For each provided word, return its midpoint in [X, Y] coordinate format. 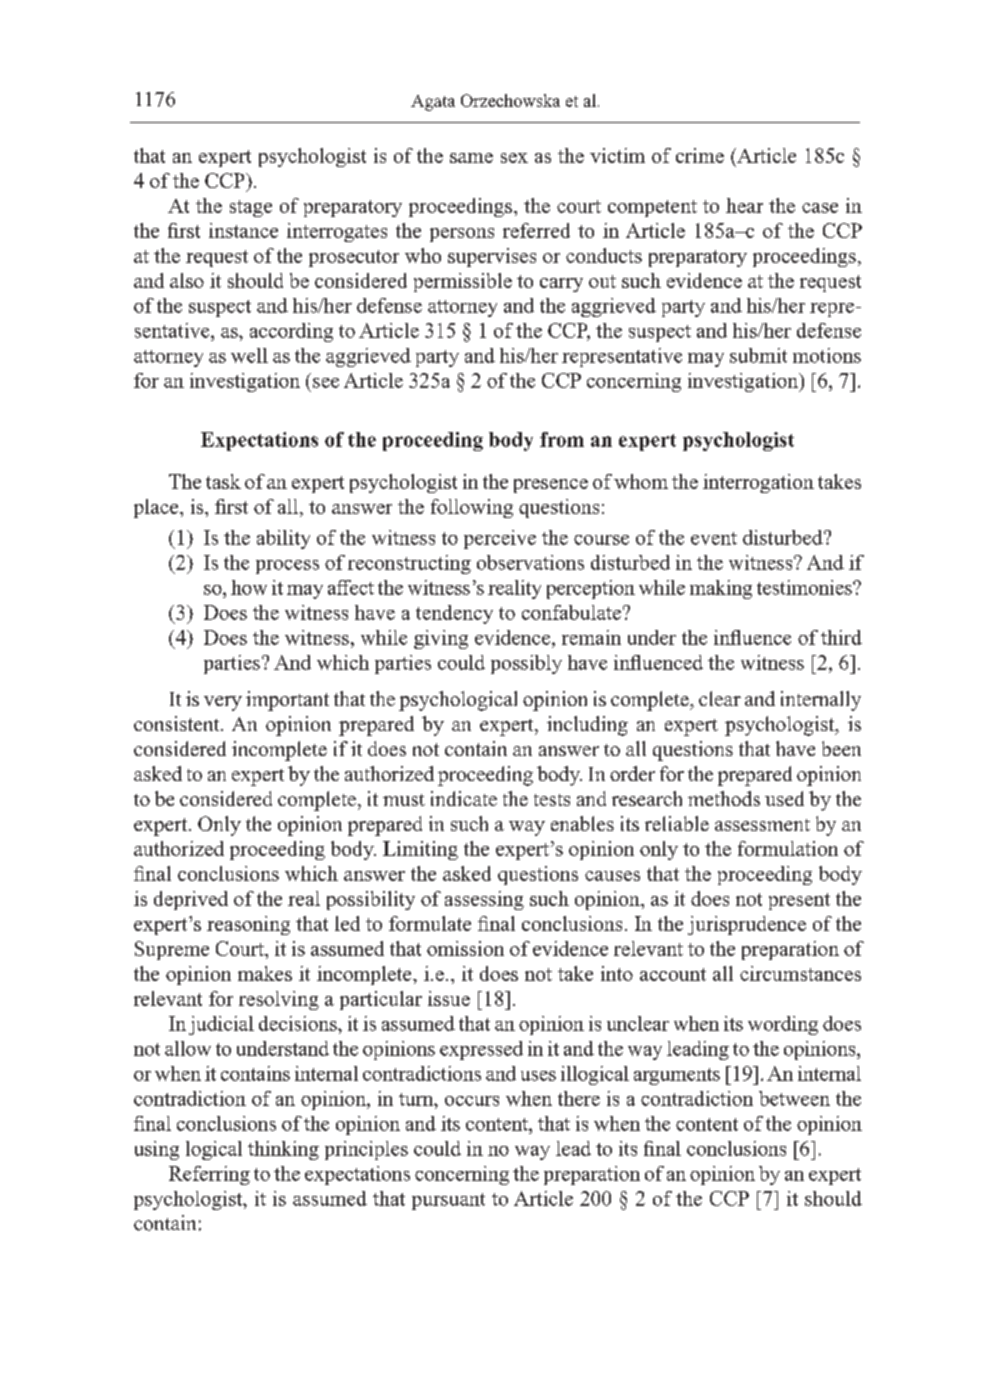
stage [251, 208]
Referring [209, 1175]
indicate [464, 798]
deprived [191, 900]
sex [514, 158]
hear [744, 205]
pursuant [448, 1201]
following [472, 508]
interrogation [758, 483]
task [223, 481]
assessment [762, 825]
